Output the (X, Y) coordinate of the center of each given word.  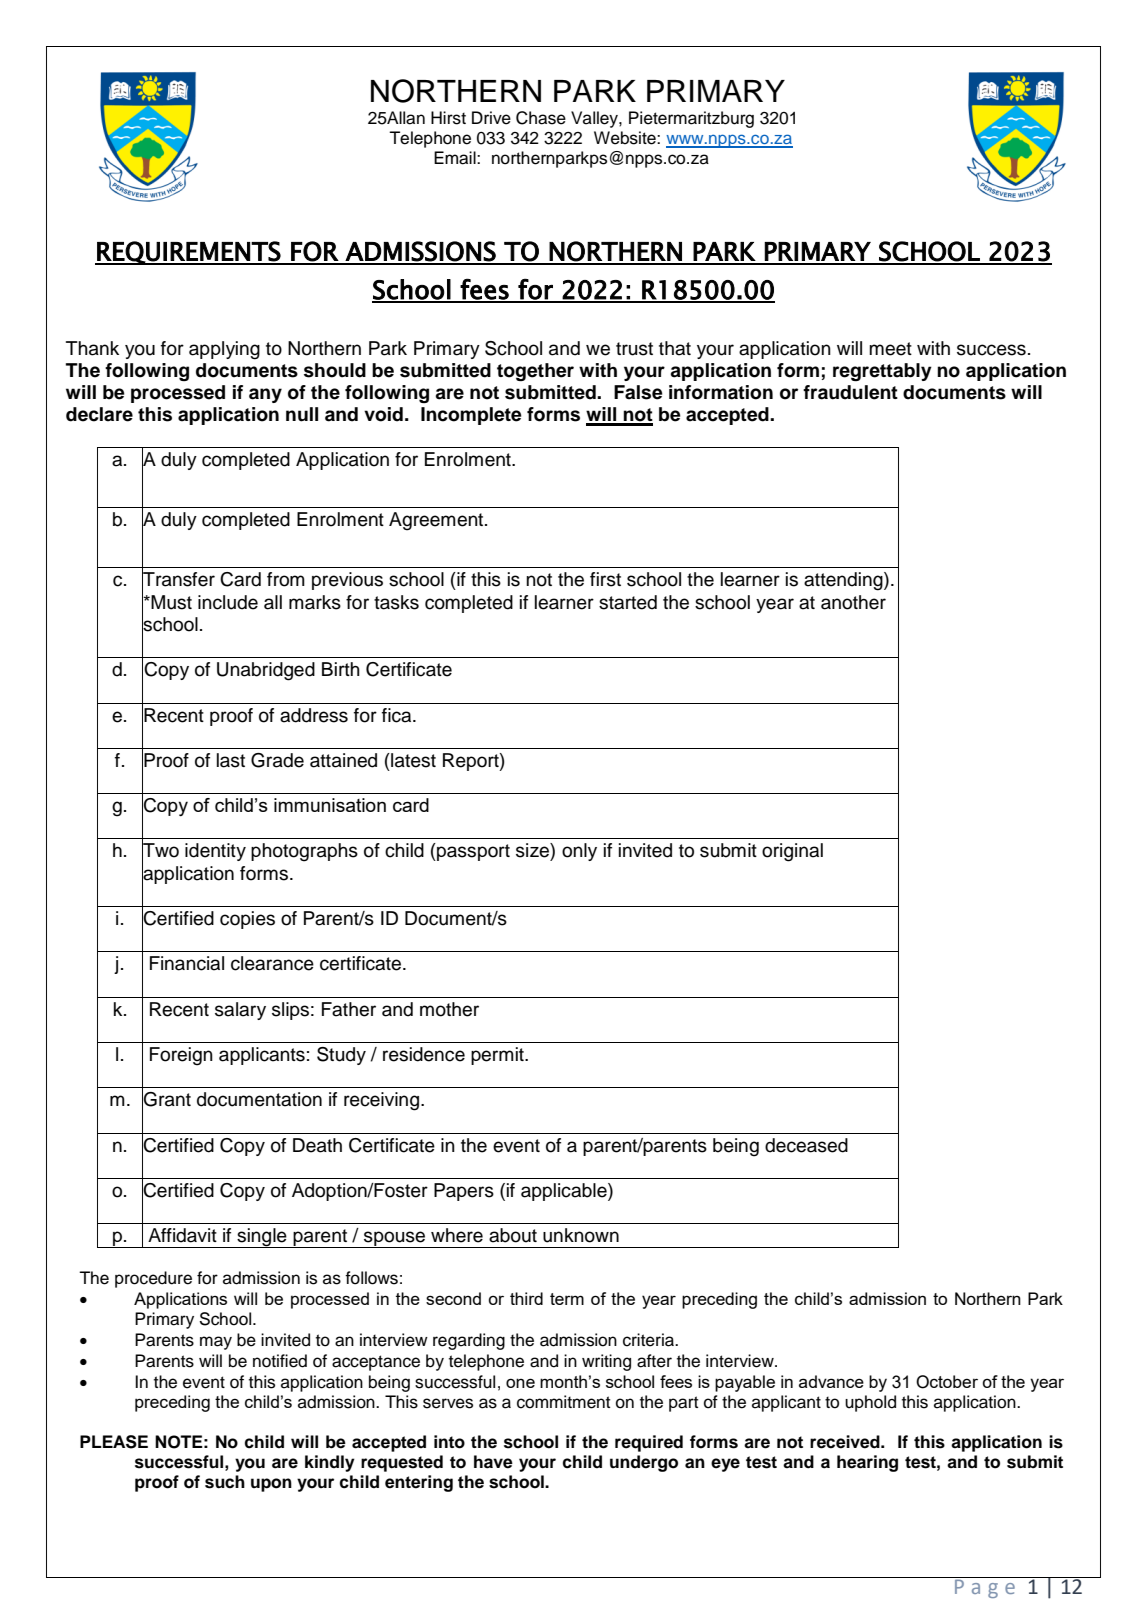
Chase (541, 118)
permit (498, 1056)
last (231, 760)
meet (890, 349)
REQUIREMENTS (188, 253)
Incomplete (471, 416)
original (792, 852)
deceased (806, 1145)
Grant (166, 1099)
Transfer (178, 579)
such (225, 1482)
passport (472, 852)
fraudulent (850, 392)
